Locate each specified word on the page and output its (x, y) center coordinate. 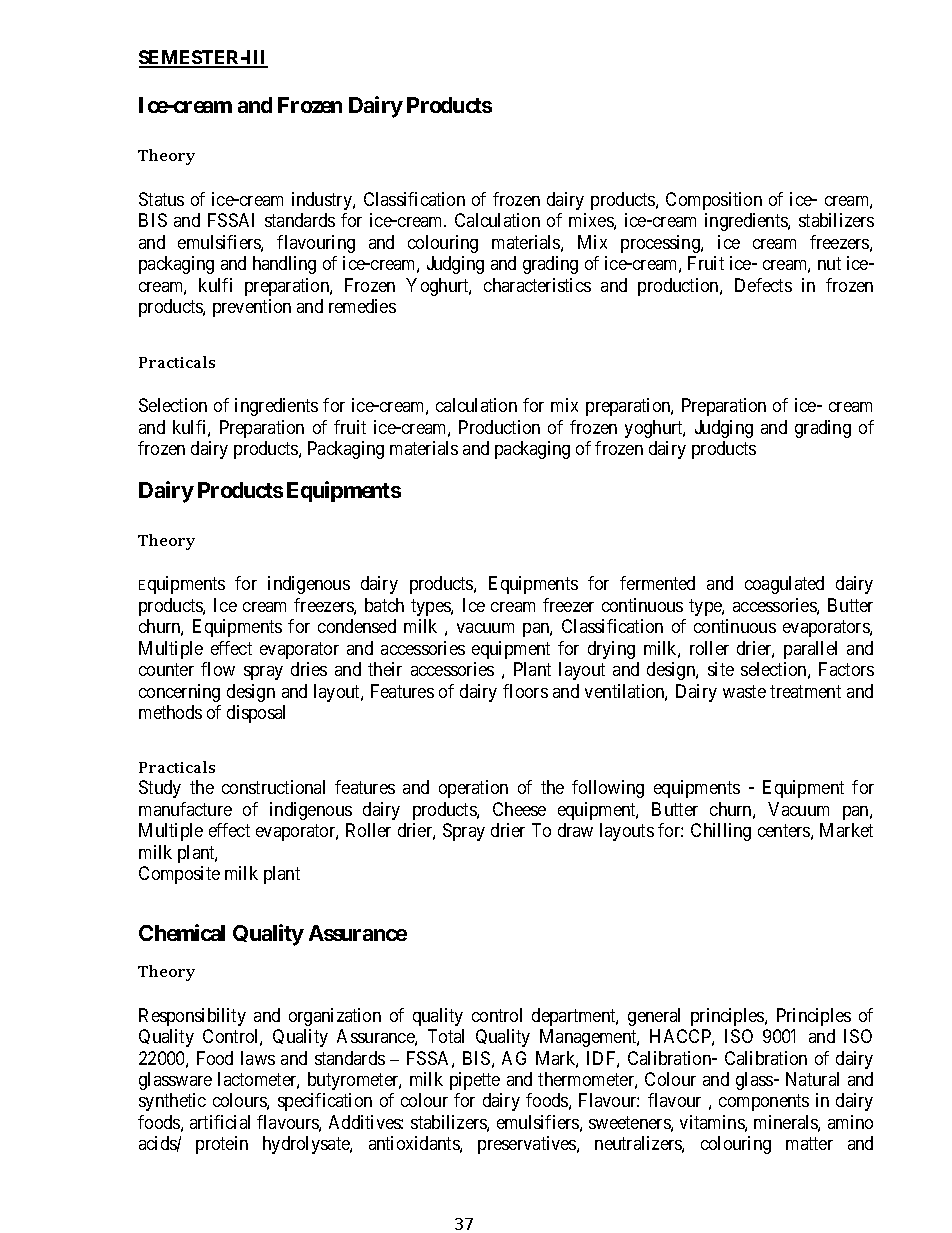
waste (744, 691)
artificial (220, 1122)
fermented (657, 583)
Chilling (721, 832)
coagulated (784, 585)
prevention (252, 308)
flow (218, 669)
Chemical (182, 932)
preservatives (528, 1145)
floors (525, 691)
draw (575, 830)
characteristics (537, 285)
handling (284, 265)
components (764, 1103)
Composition (714, 201)
